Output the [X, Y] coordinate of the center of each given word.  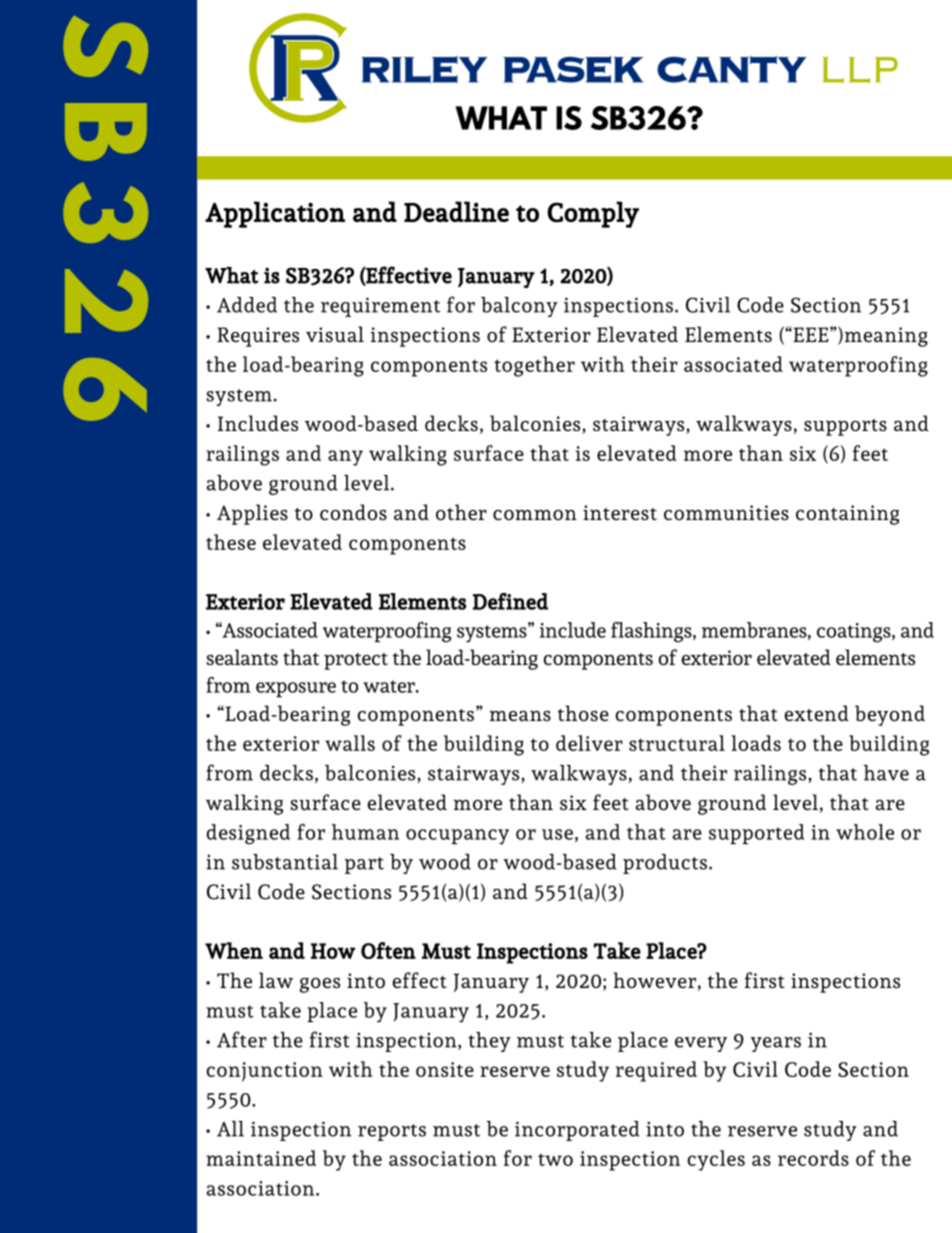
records [813, 1158]
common [535, 515]
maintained [261, 1158]
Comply [593, 214]
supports [845, 427]
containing [847, 515]
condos [353, 512]
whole [865, 832]
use [557, 834]
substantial [285, 862]
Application [275, 214]
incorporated [577, 1131]
